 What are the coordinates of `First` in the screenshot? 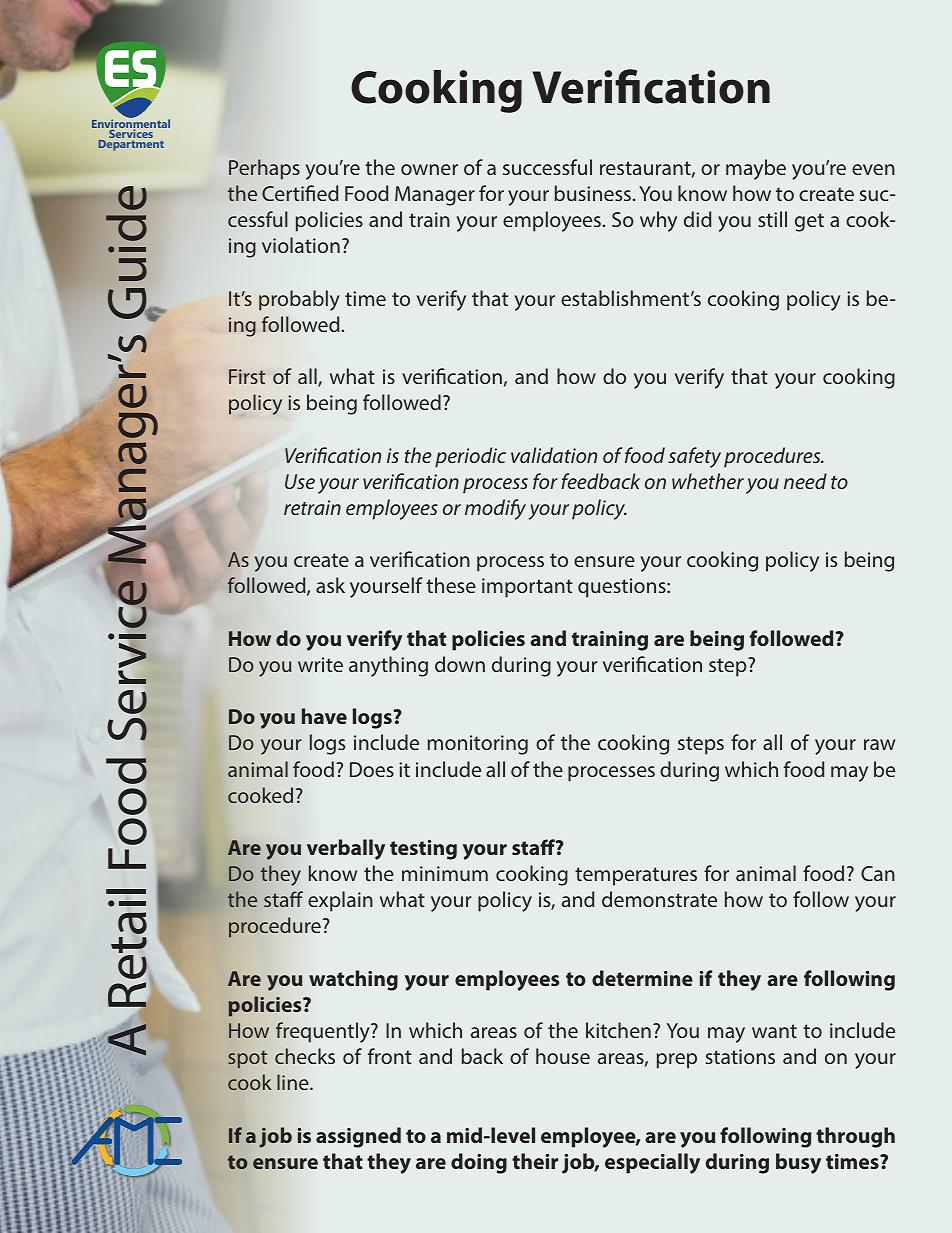 It's located at (247, 376).
